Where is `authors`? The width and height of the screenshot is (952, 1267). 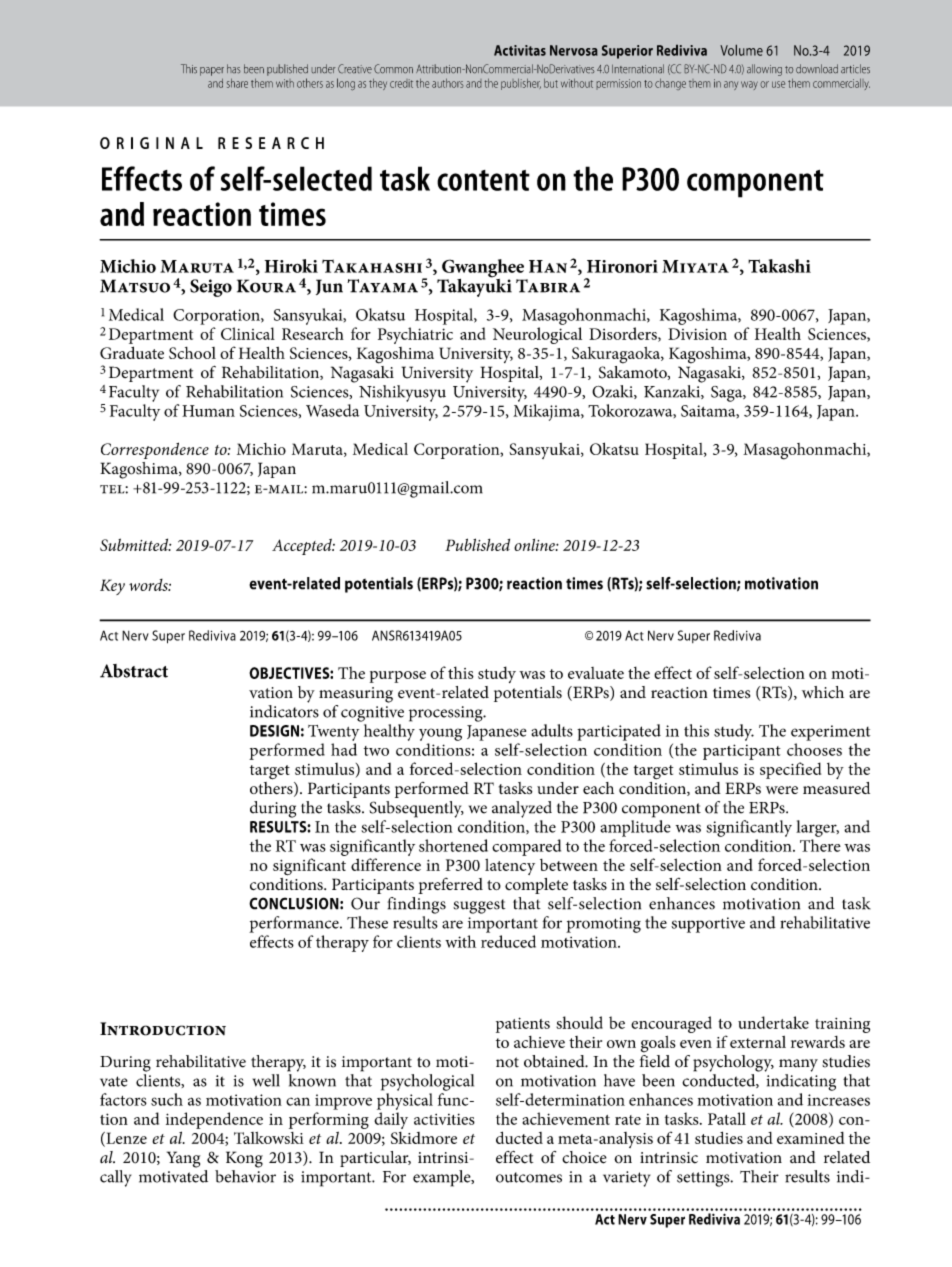
authors is located at coordinates (448, 83).
